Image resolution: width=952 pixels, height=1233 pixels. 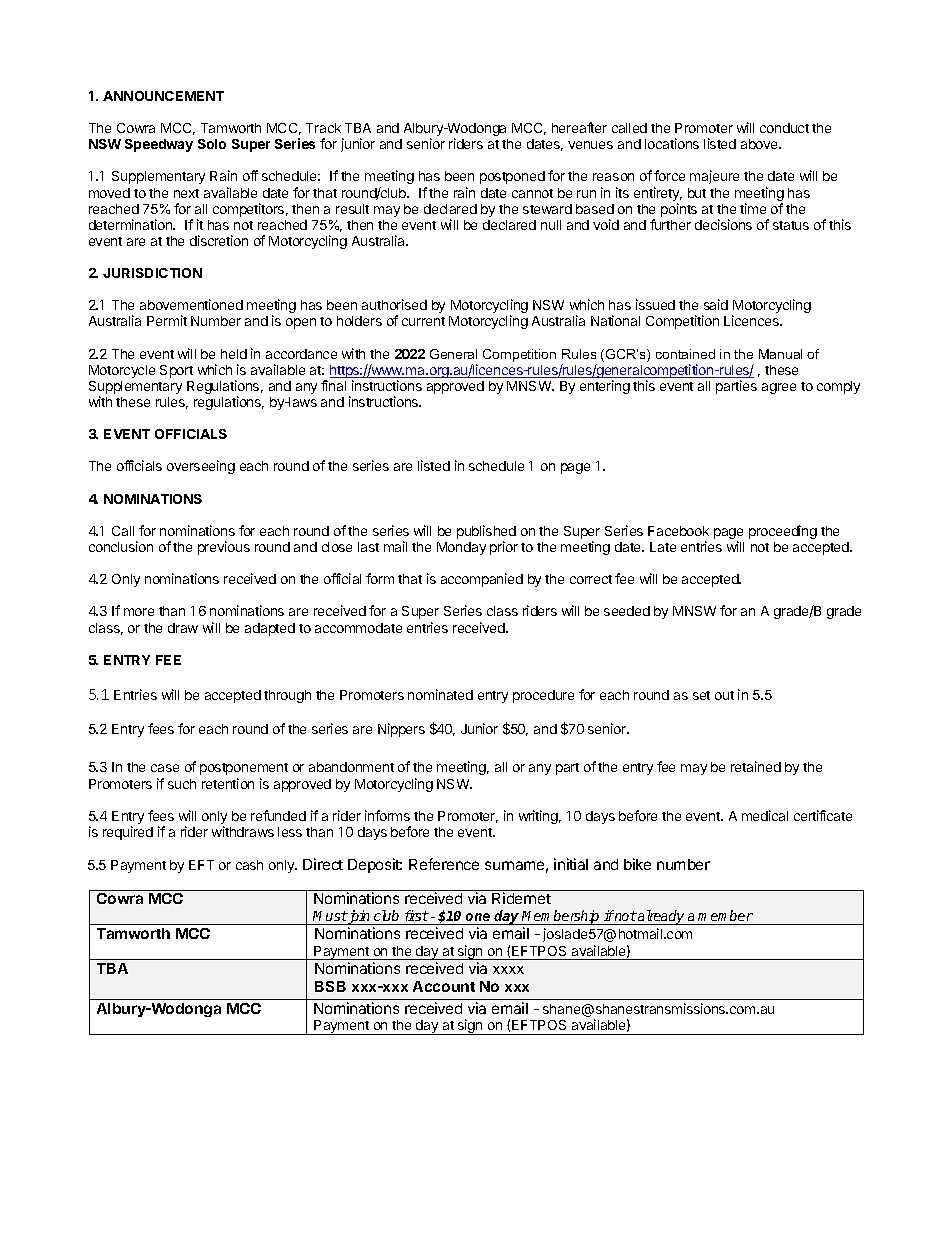 What do you see at coordinates (152, 273) in the image?
I see `JURISDICTION` at bounding box center [152, 273].
